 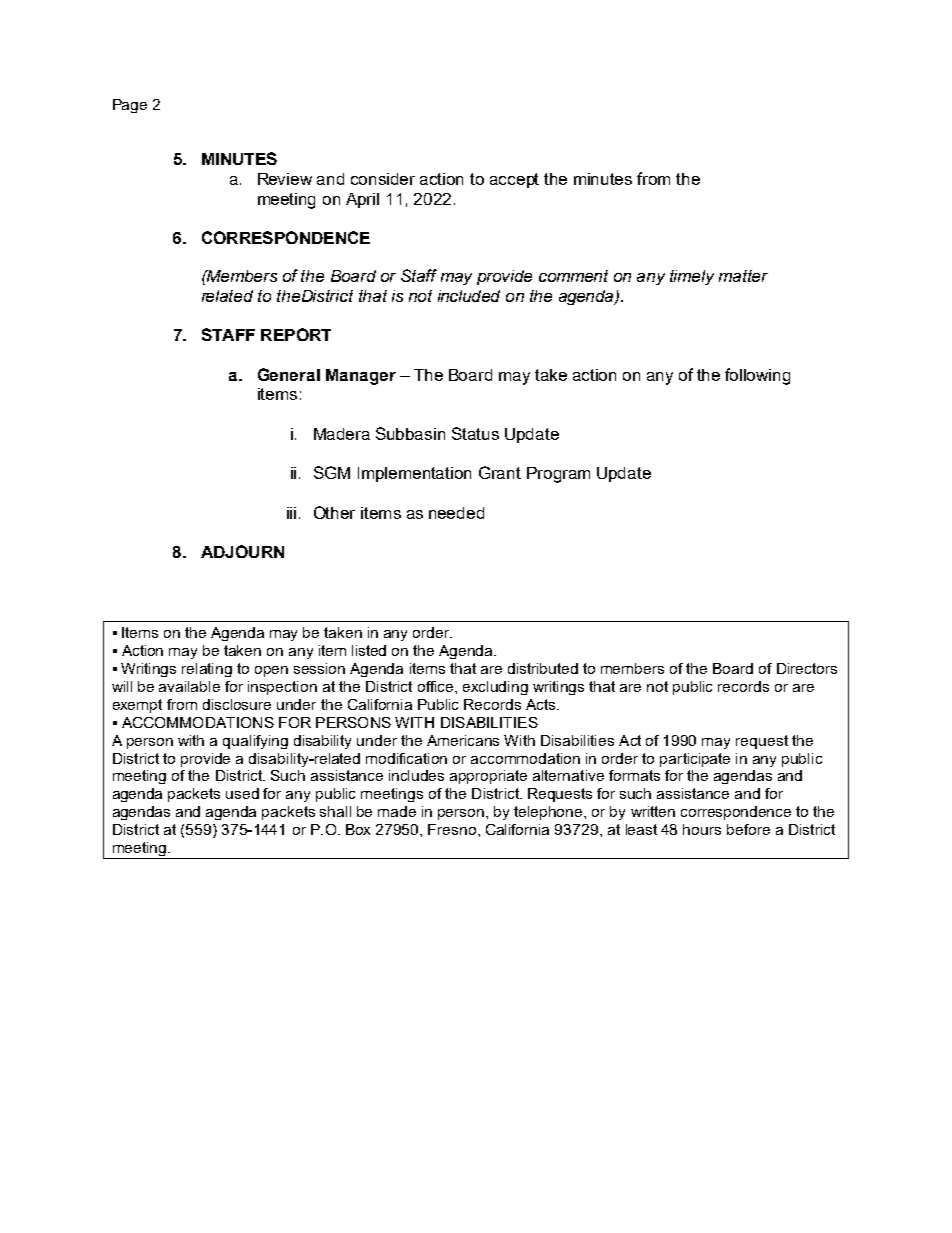 What do you see at coordinates (456, 513) in the document?
I see `needed` at bounding box center [456, 513].
